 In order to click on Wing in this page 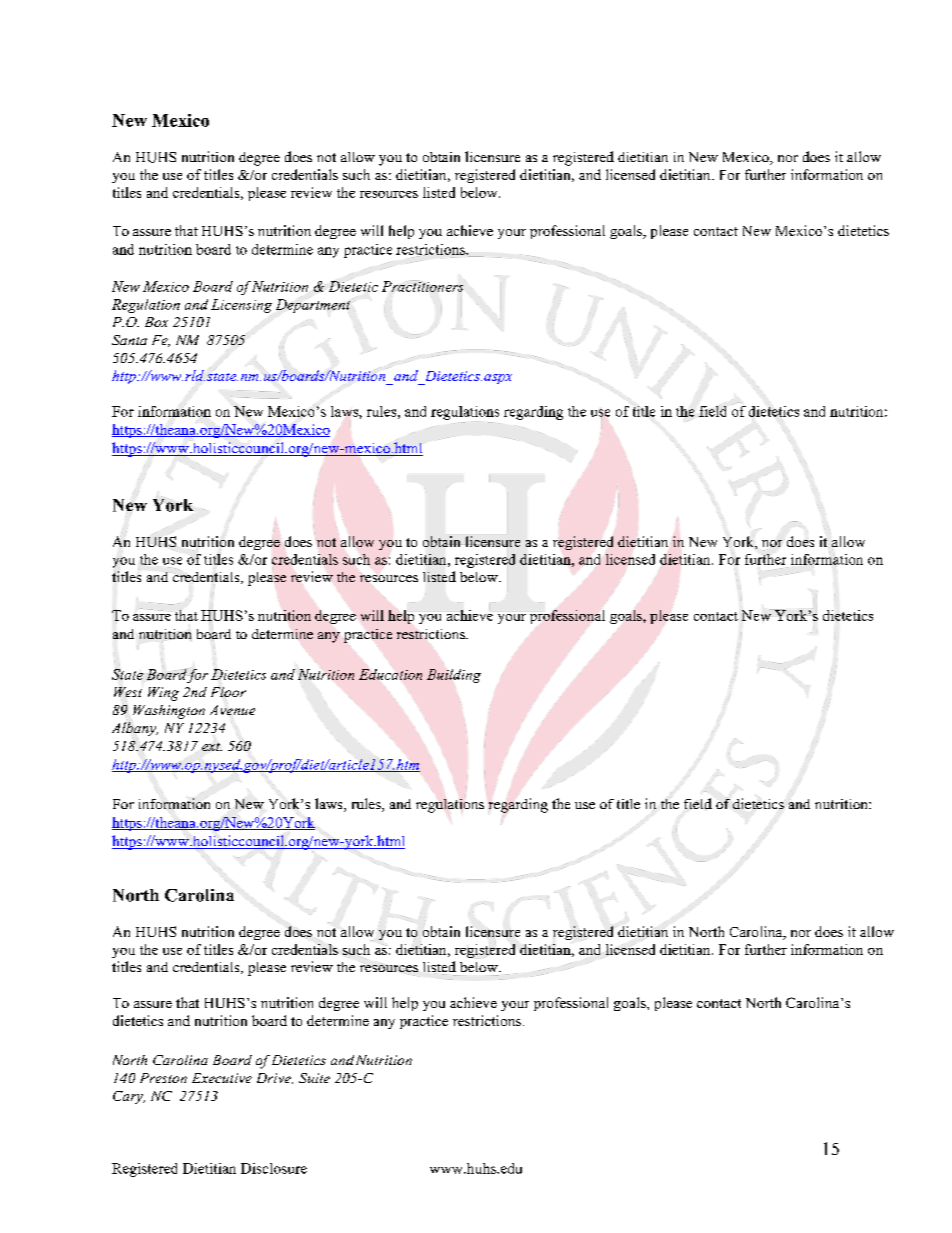, I will do `click(163, 694)`.
